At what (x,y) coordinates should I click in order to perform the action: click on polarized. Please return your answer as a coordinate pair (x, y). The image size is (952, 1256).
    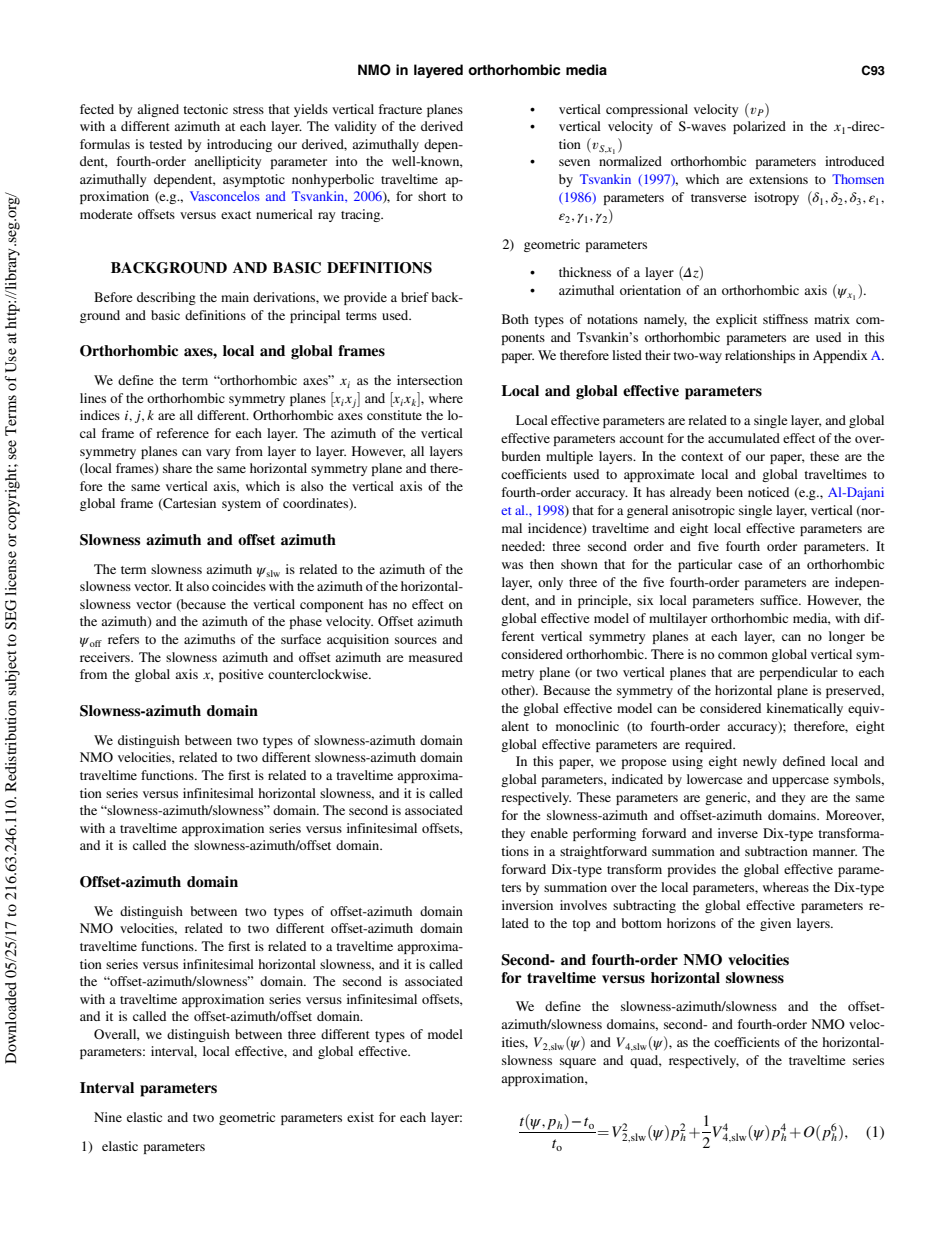
    Looking at the image, I should click on (759, 127).
